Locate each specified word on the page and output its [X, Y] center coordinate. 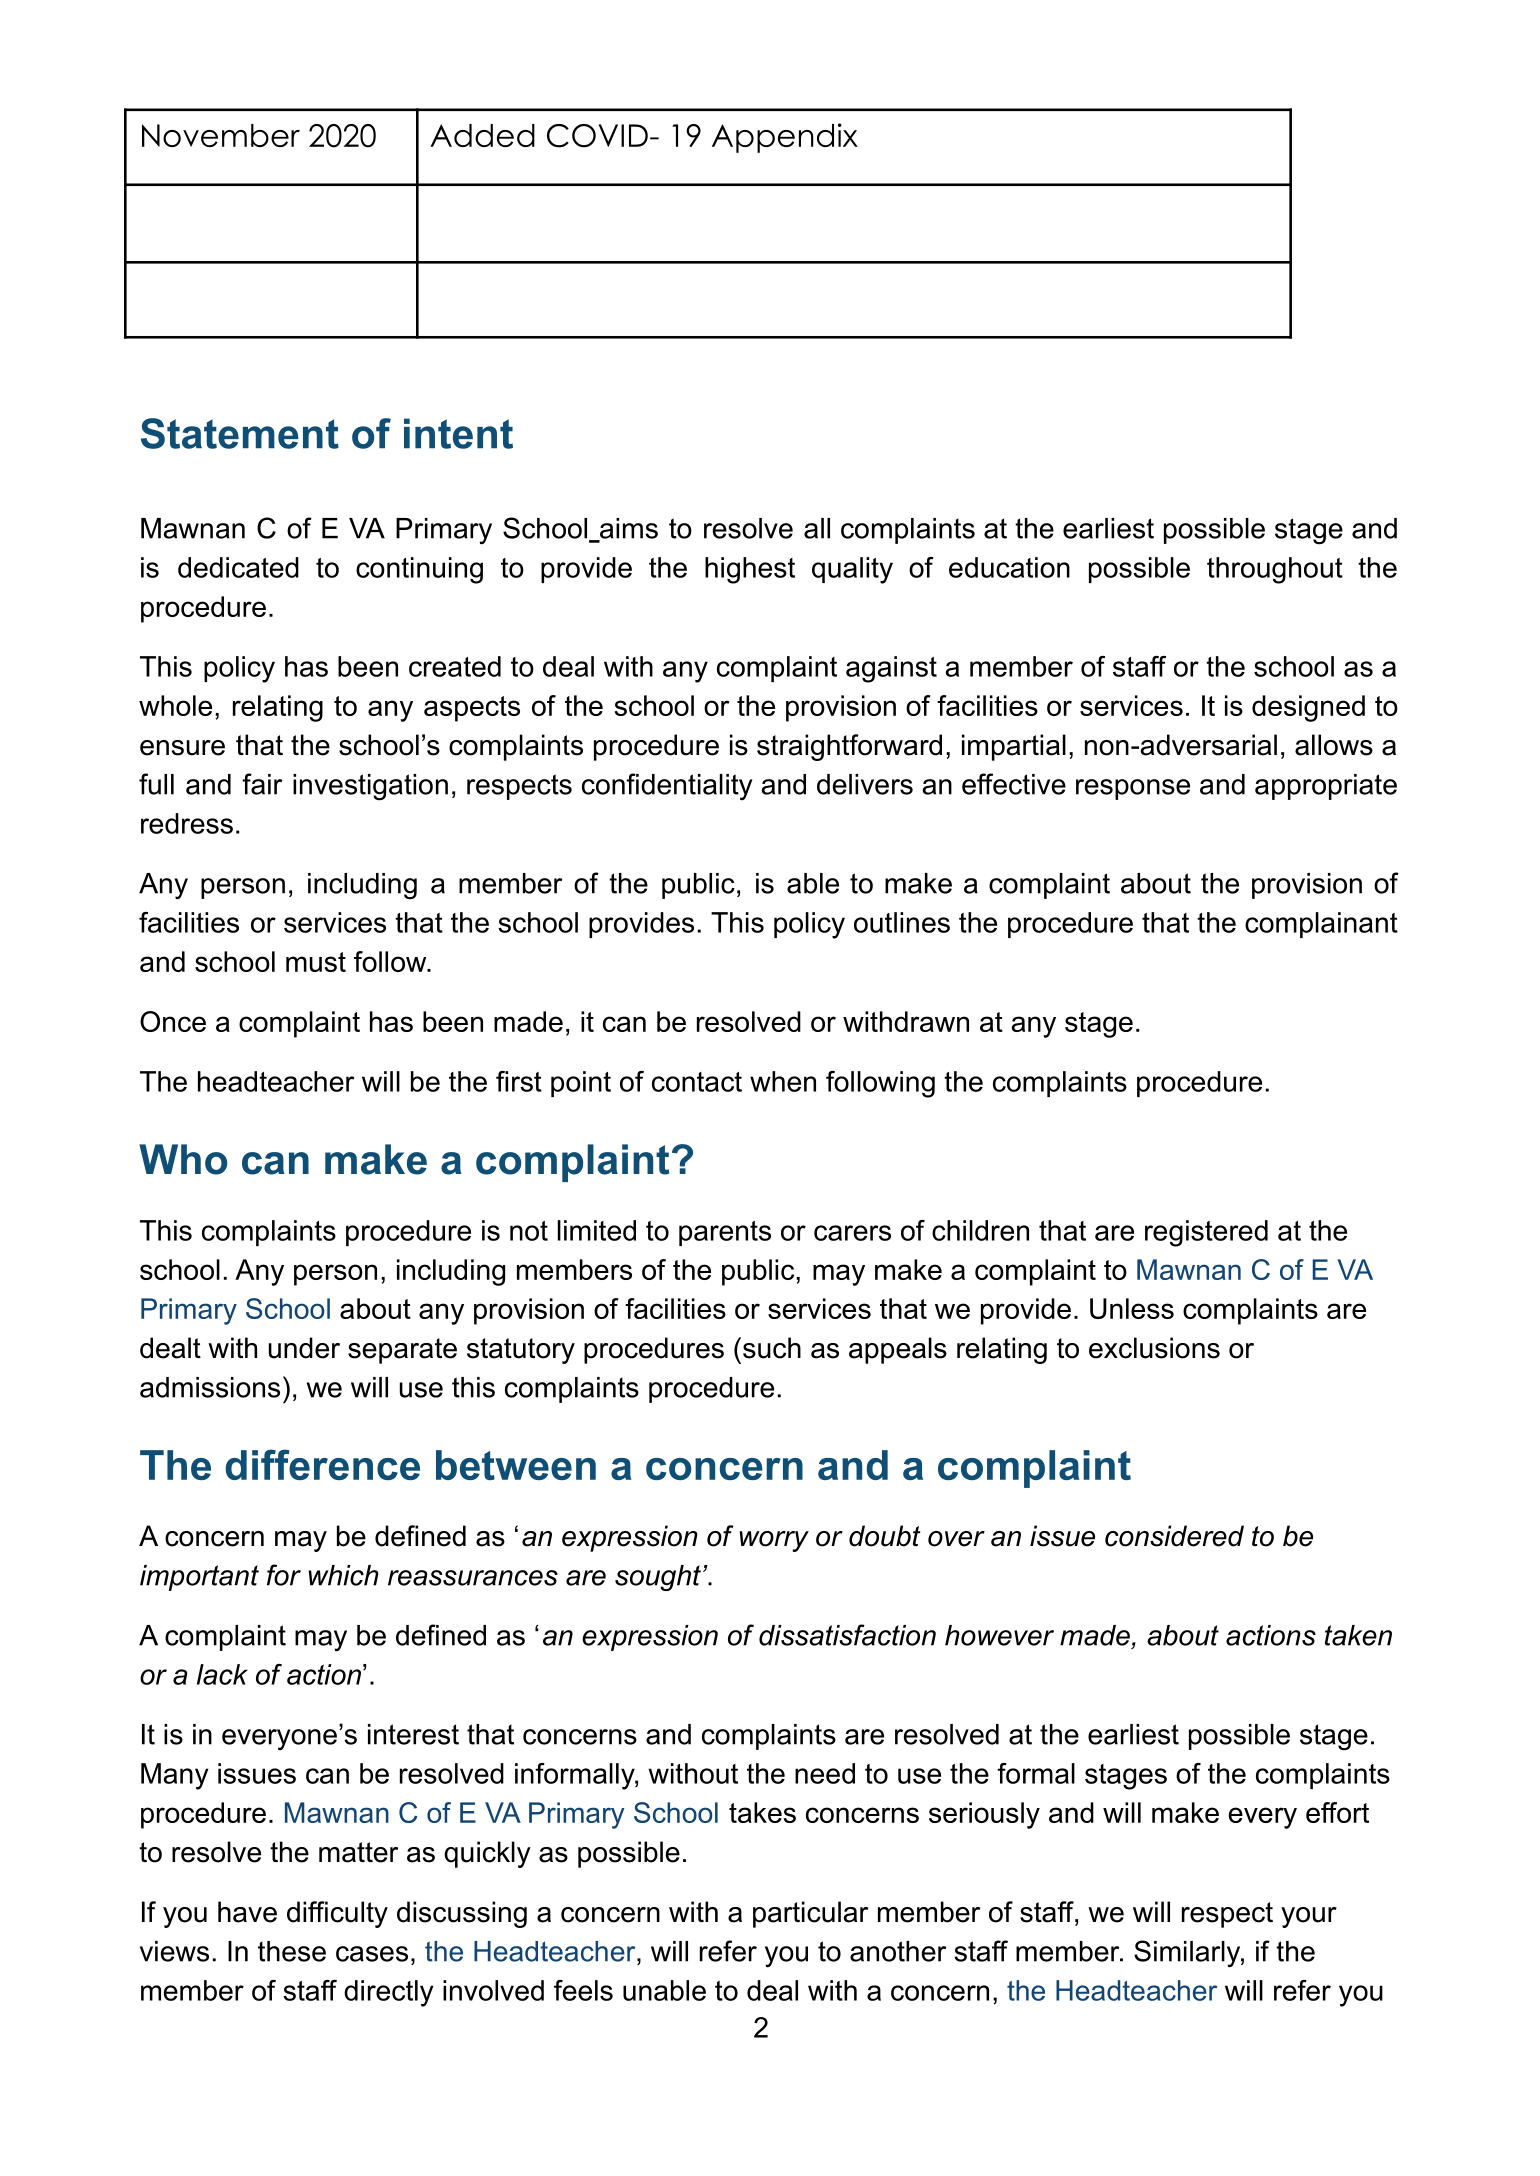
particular [810, 1914]
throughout [1275, 570]
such [772, 1348]
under [304, 1348]
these [292, 1951]
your [1309, 1917]
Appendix [785, 138]
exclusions [1154, 1348]
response [1133, 789]
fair [262, 784]
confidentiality [667, 787]
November [221, 135]
